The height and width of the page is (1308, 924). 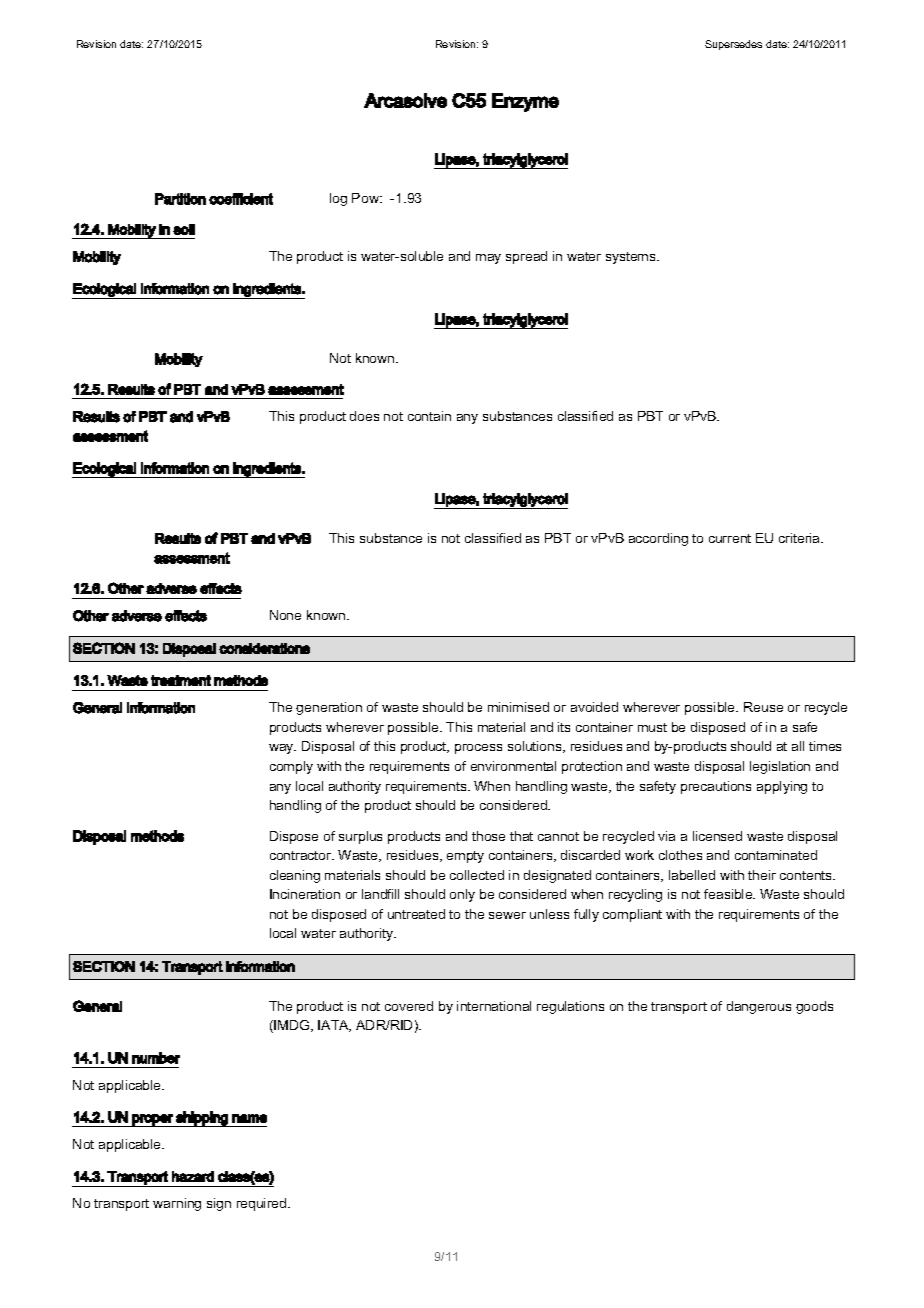 What do you see at coordinates (364, 416) in the page?
I see `does` at bounding box center [364, 416].
